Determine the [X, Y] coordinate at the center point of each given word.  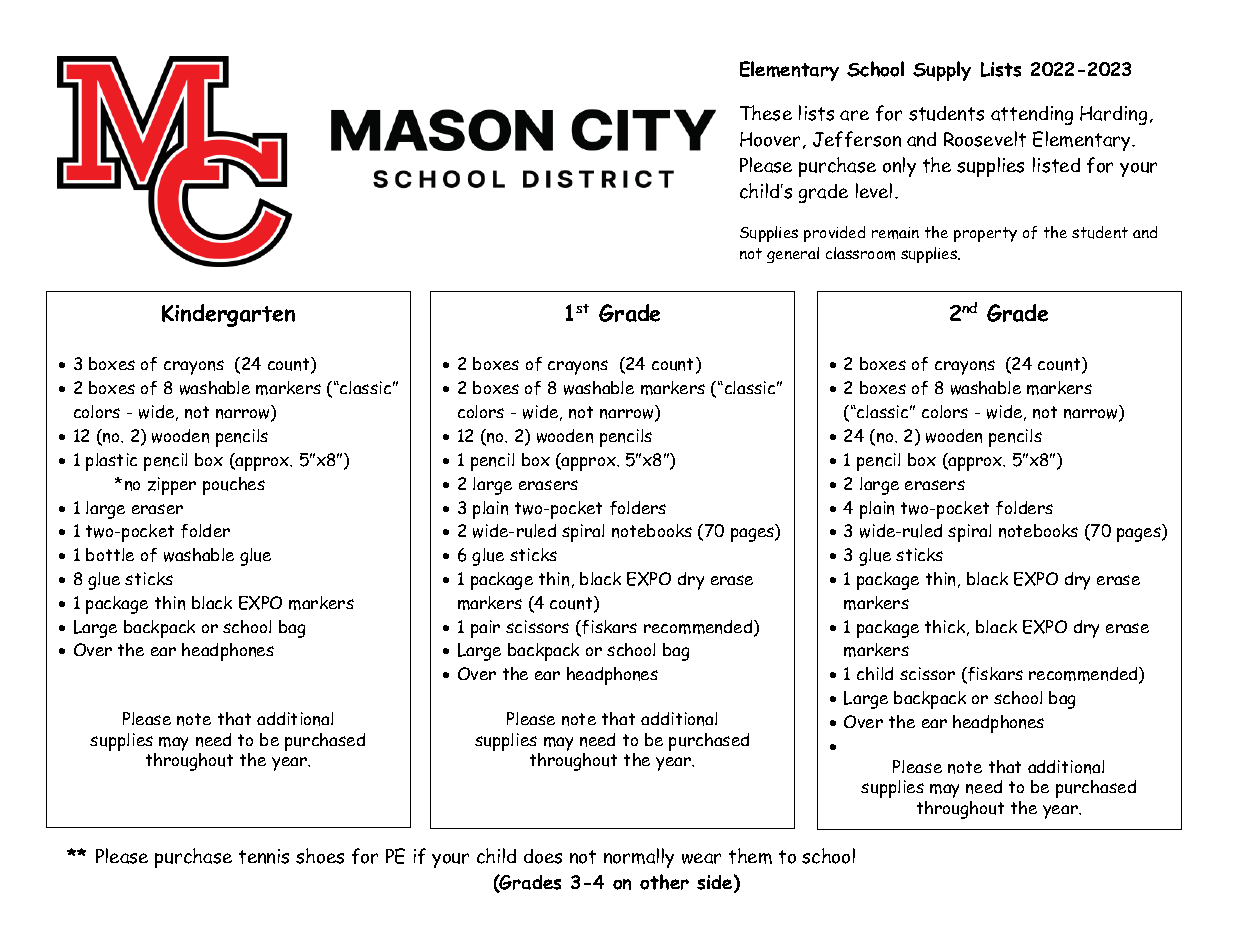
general [793, 255]
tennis [264, 856]
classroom [860, 253]
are [854, 115]
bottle [110, 554]
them [750, 856]
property [985, 234]
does [543, 856]
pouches [234, 486]
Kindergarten [228, 315]
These [766, 113]
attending [1032, 115]
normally [639, 858]
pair [485, 629]
